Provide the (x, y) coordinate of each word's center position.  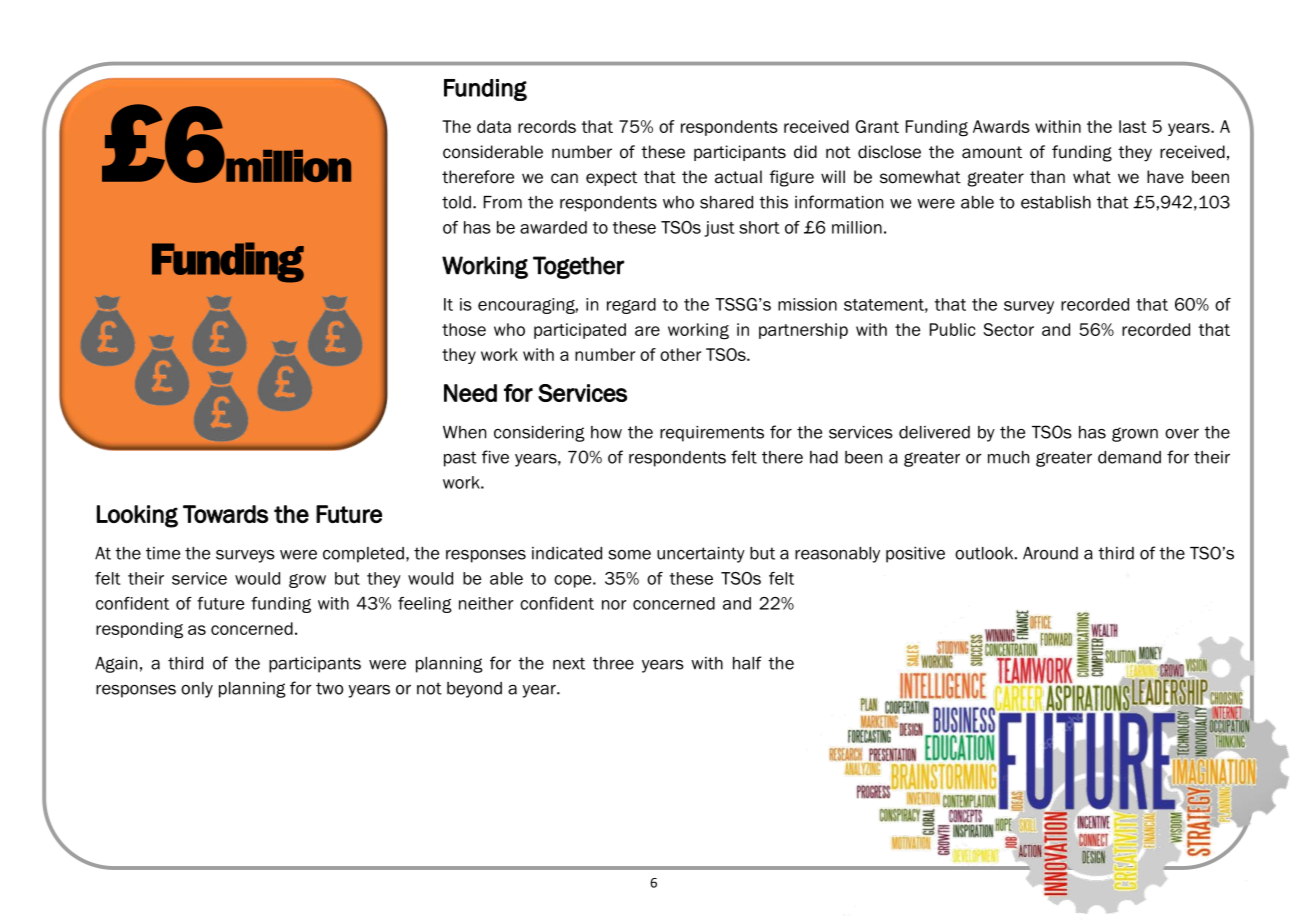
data (494, 126)
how (606, 432)
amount (992, 152)
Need (470, 393)
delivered (934, 432)
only (197, 690)
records (547, 126)
